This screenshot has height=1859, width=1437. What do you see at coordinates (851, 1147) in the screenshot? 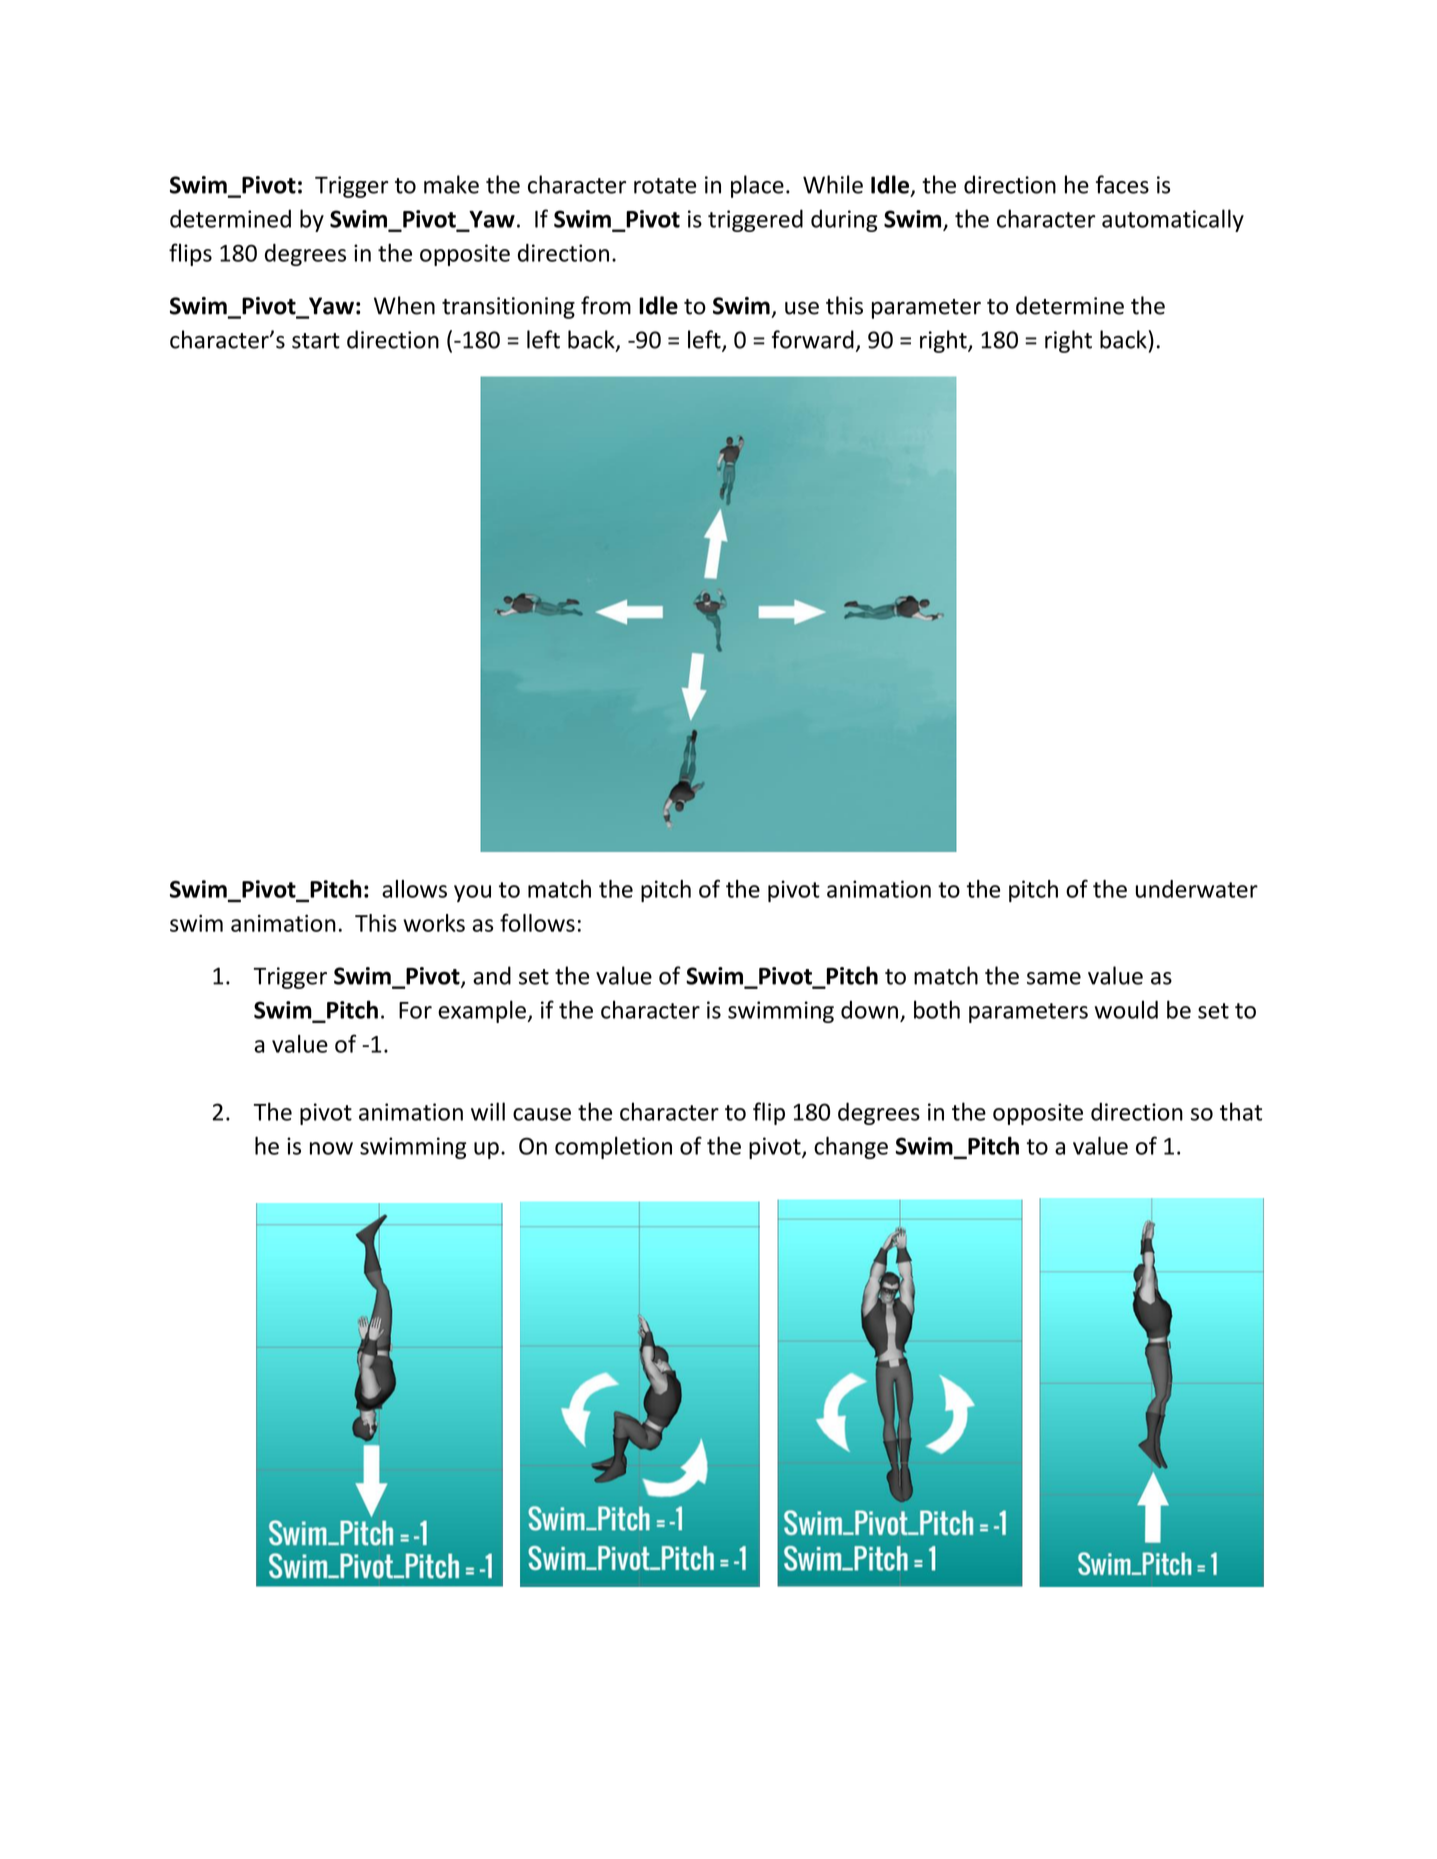
I see `change` at bounding box center [851, 1147].
